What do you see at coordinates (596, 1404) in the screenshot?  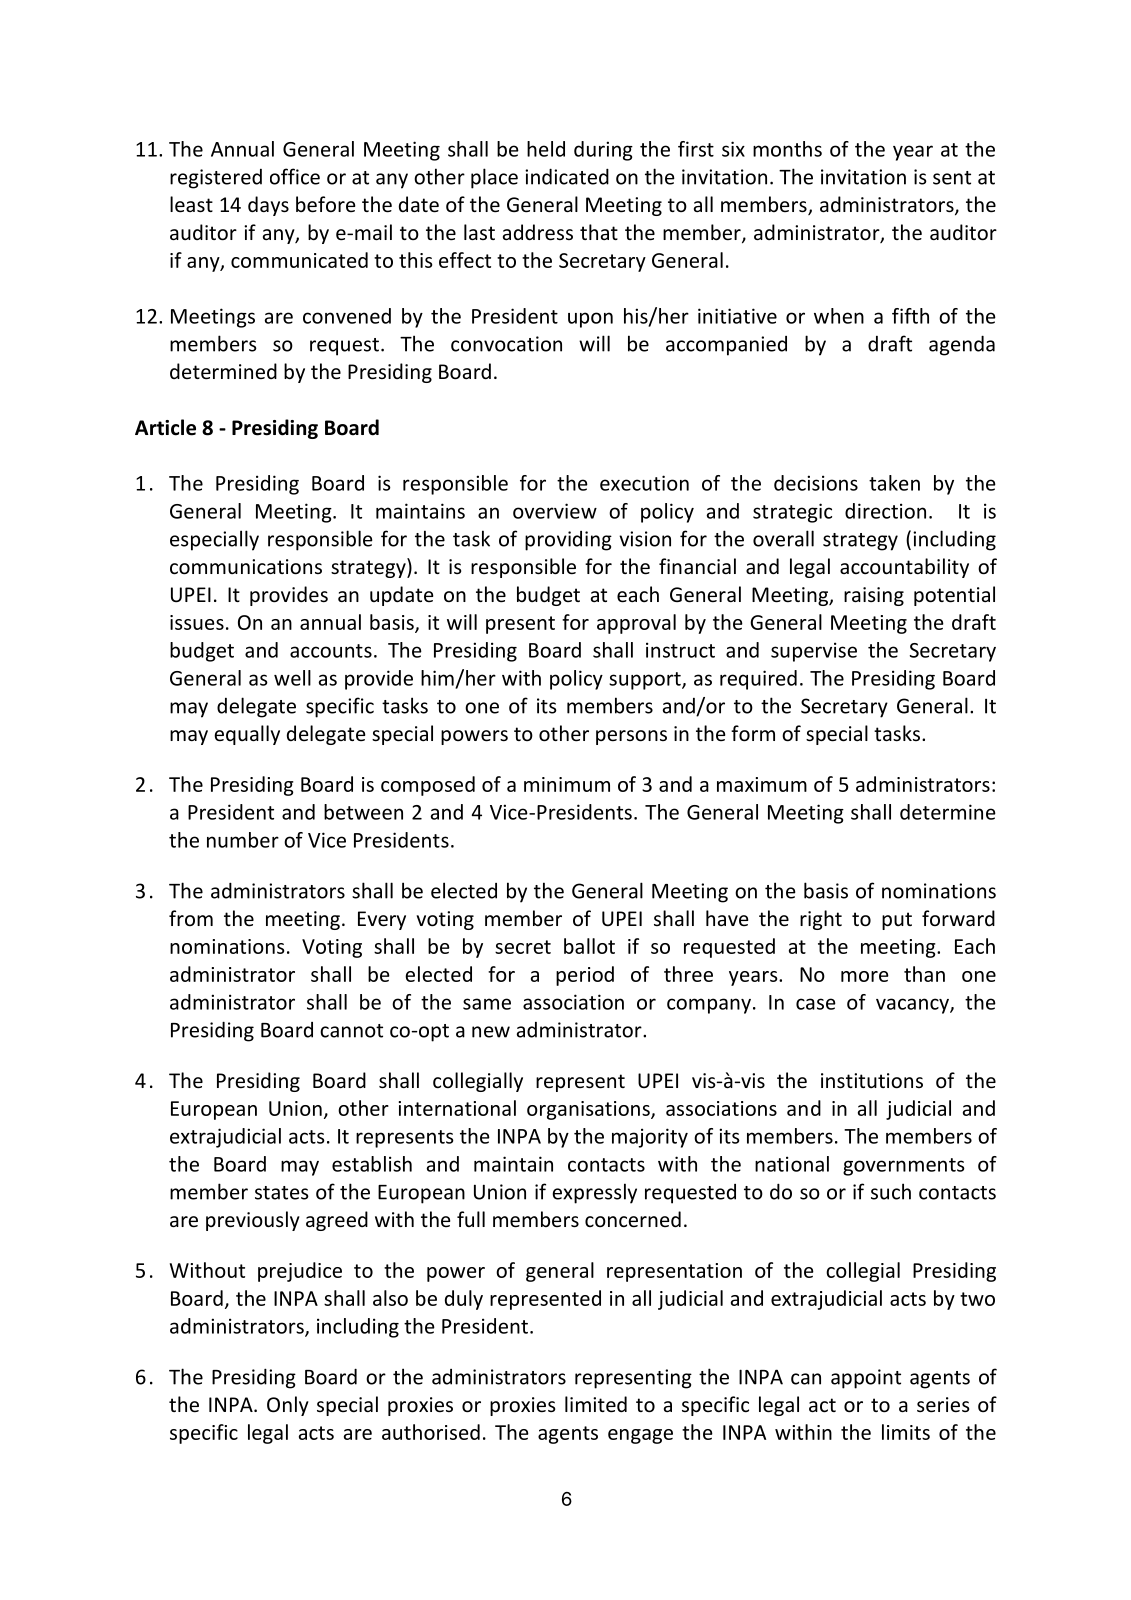 I see `limited` at bounding box center [596, 1404].
